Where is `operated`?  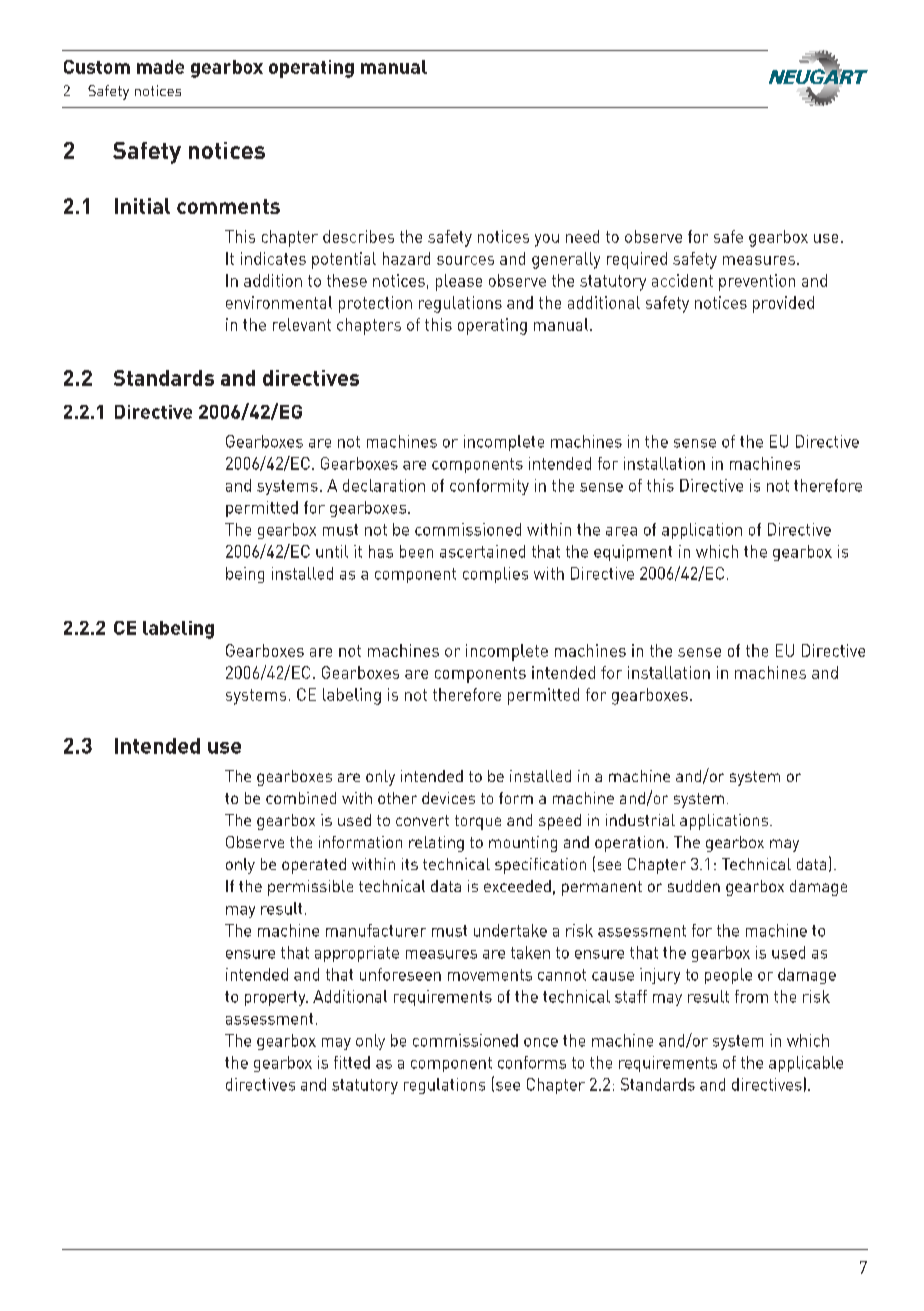
operated is located at coordinates (314, 866).
